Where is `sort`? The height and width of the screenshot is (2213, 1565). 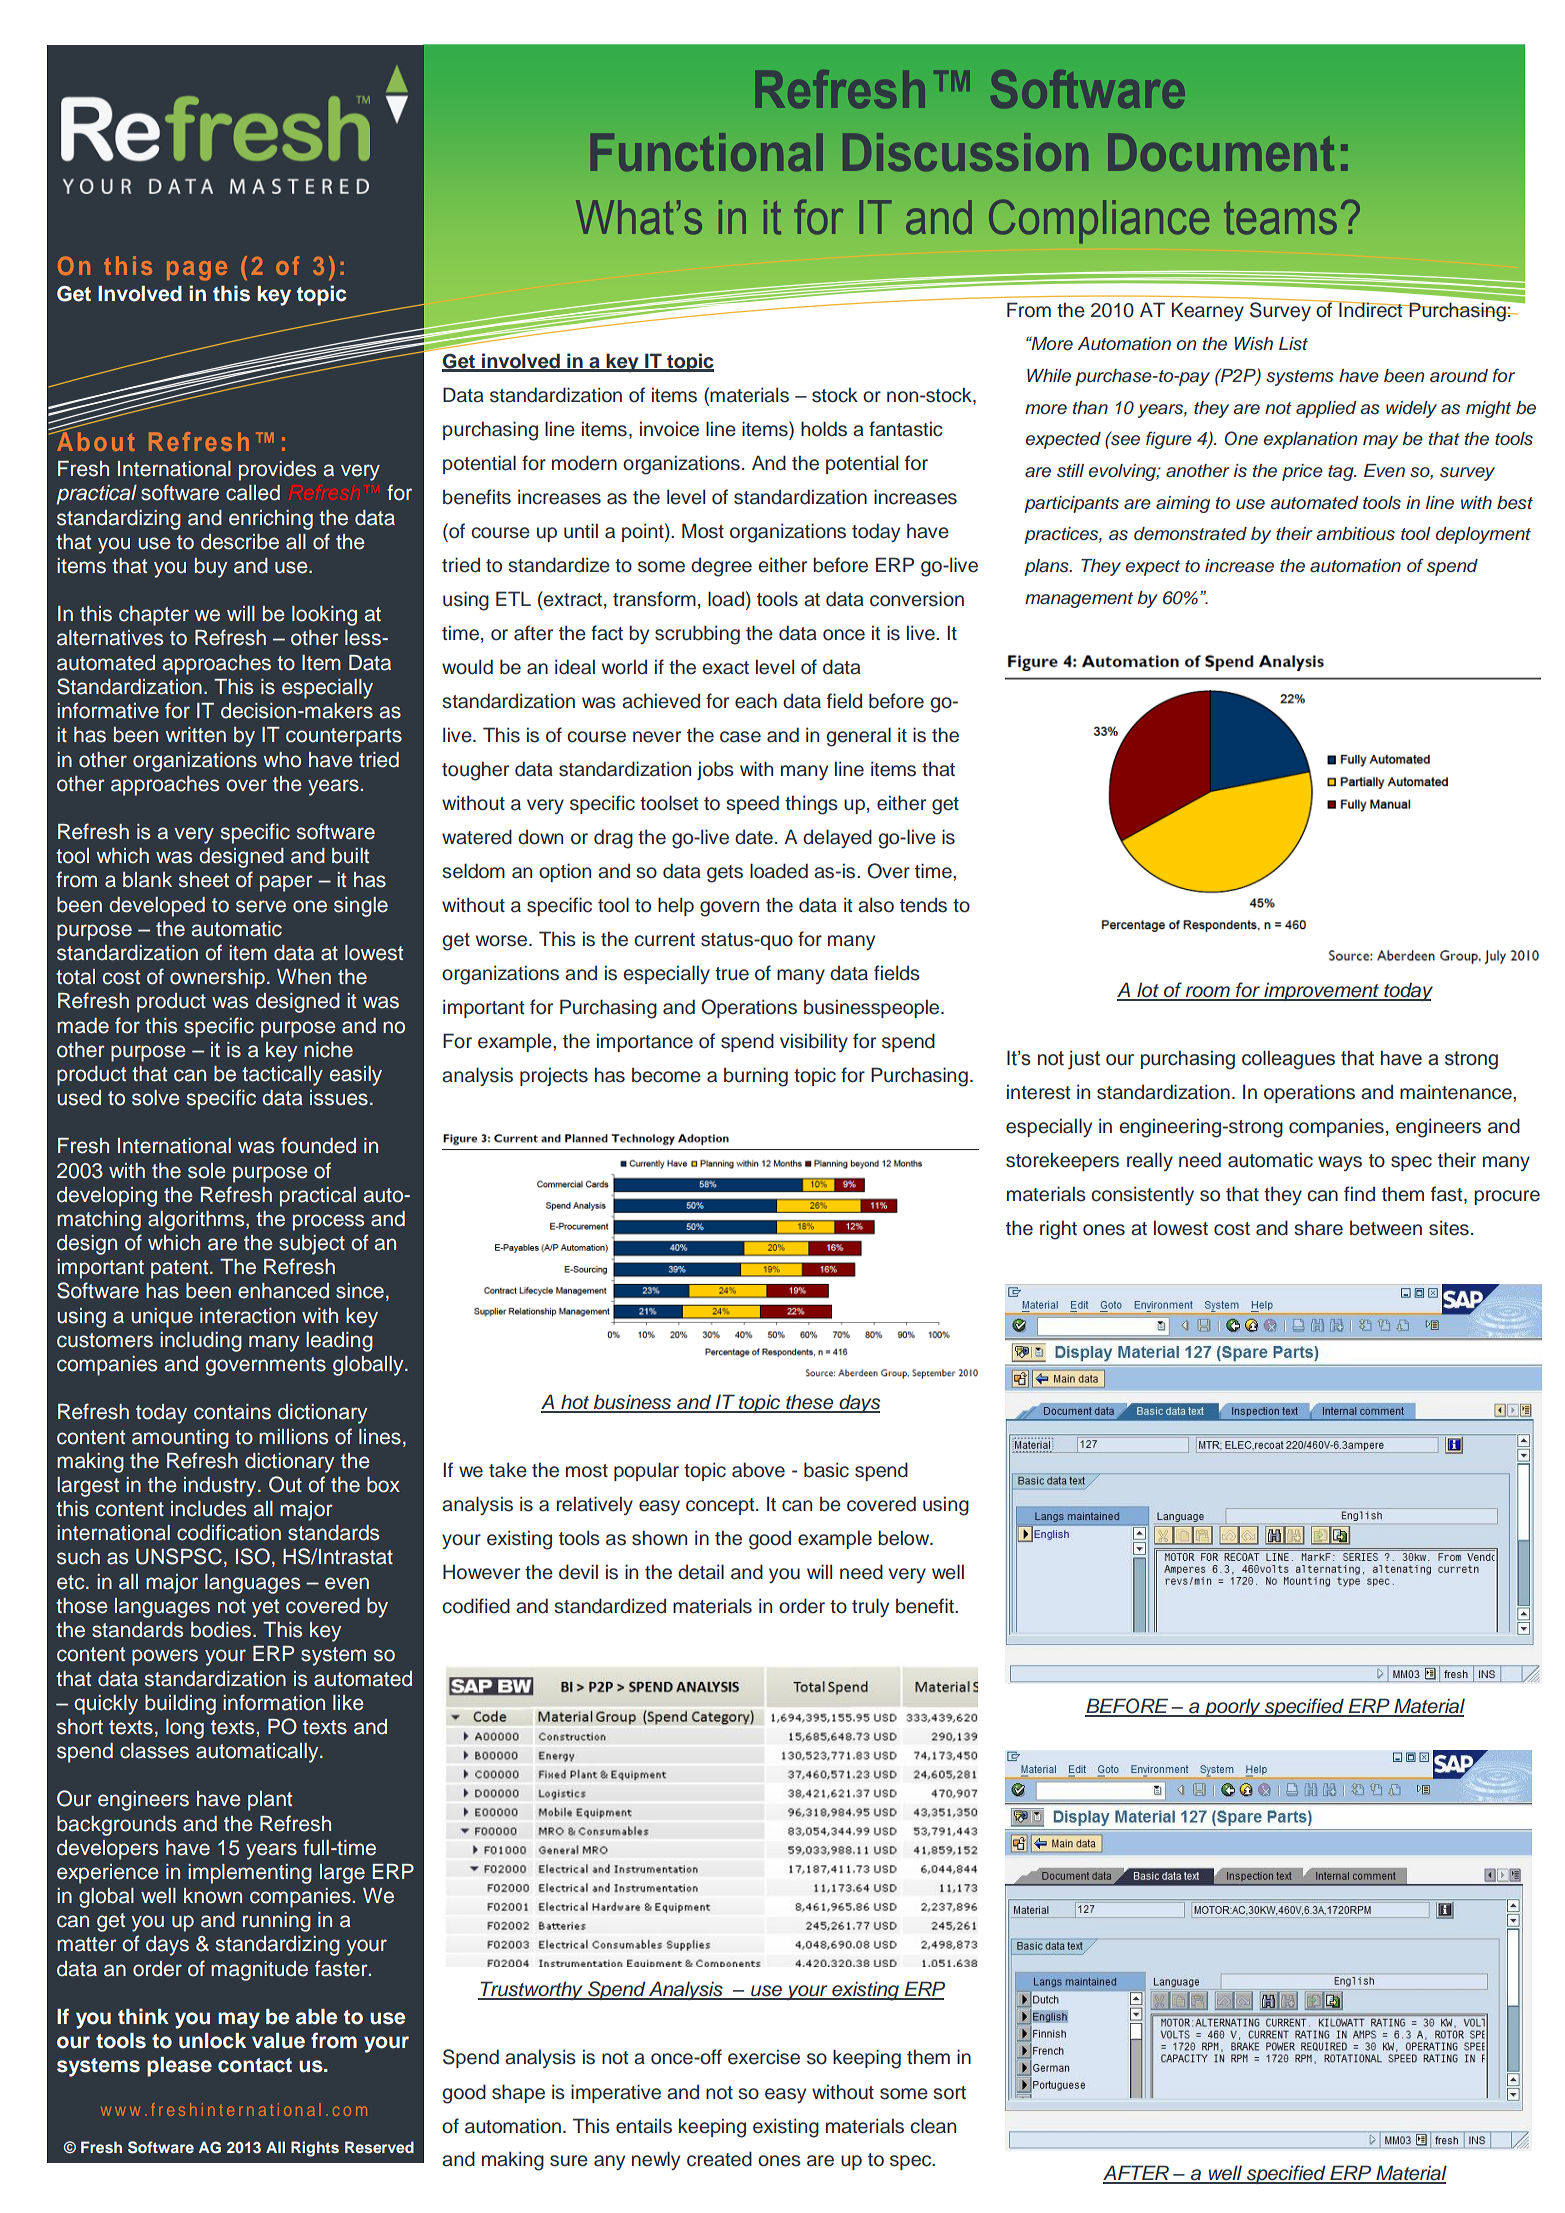 sort is located at coordinates (949, 2093).
